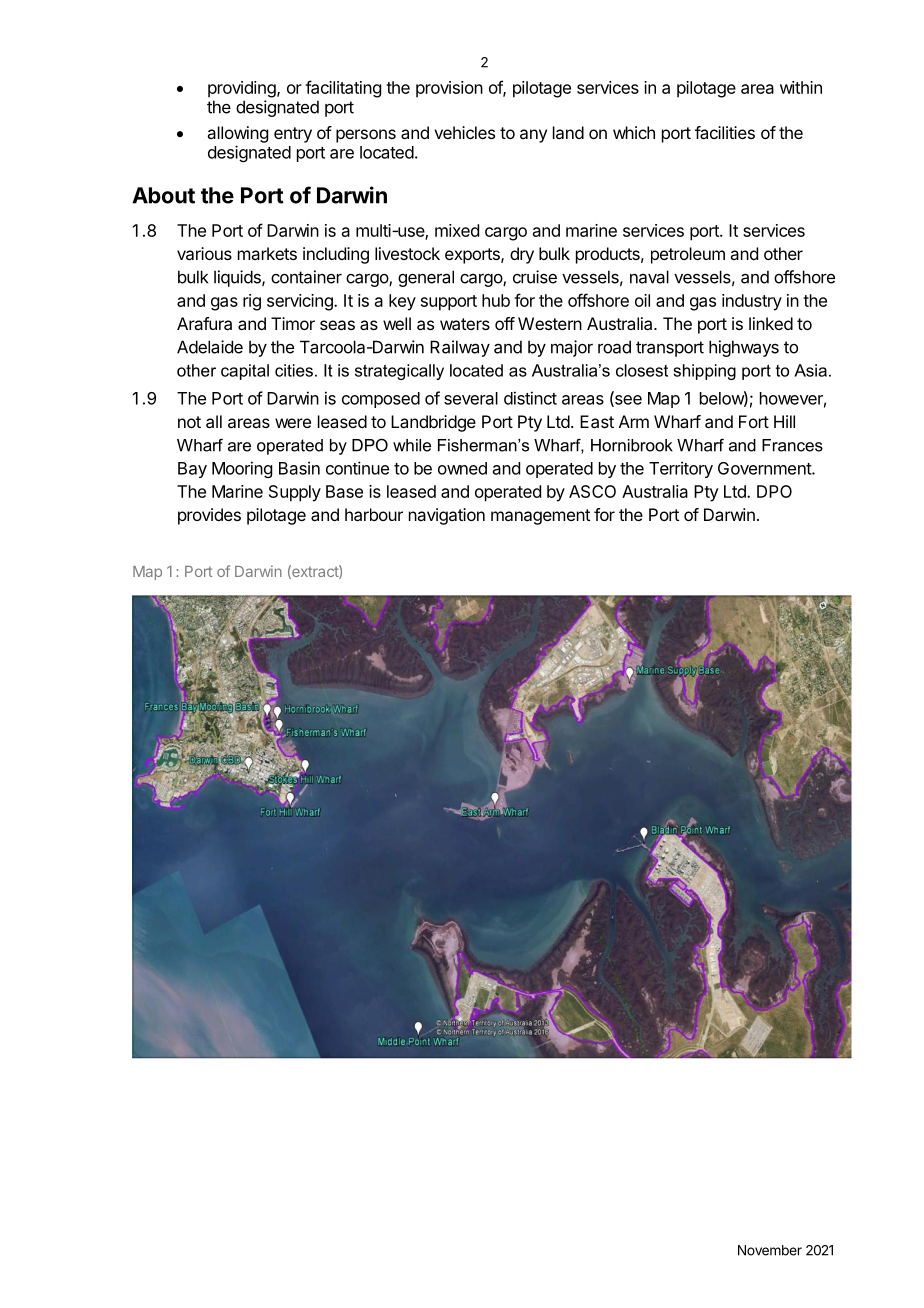  What do you see at coordinates (540, 517) in the screenshot?
I see `management` at bounding box center [540, 517].
